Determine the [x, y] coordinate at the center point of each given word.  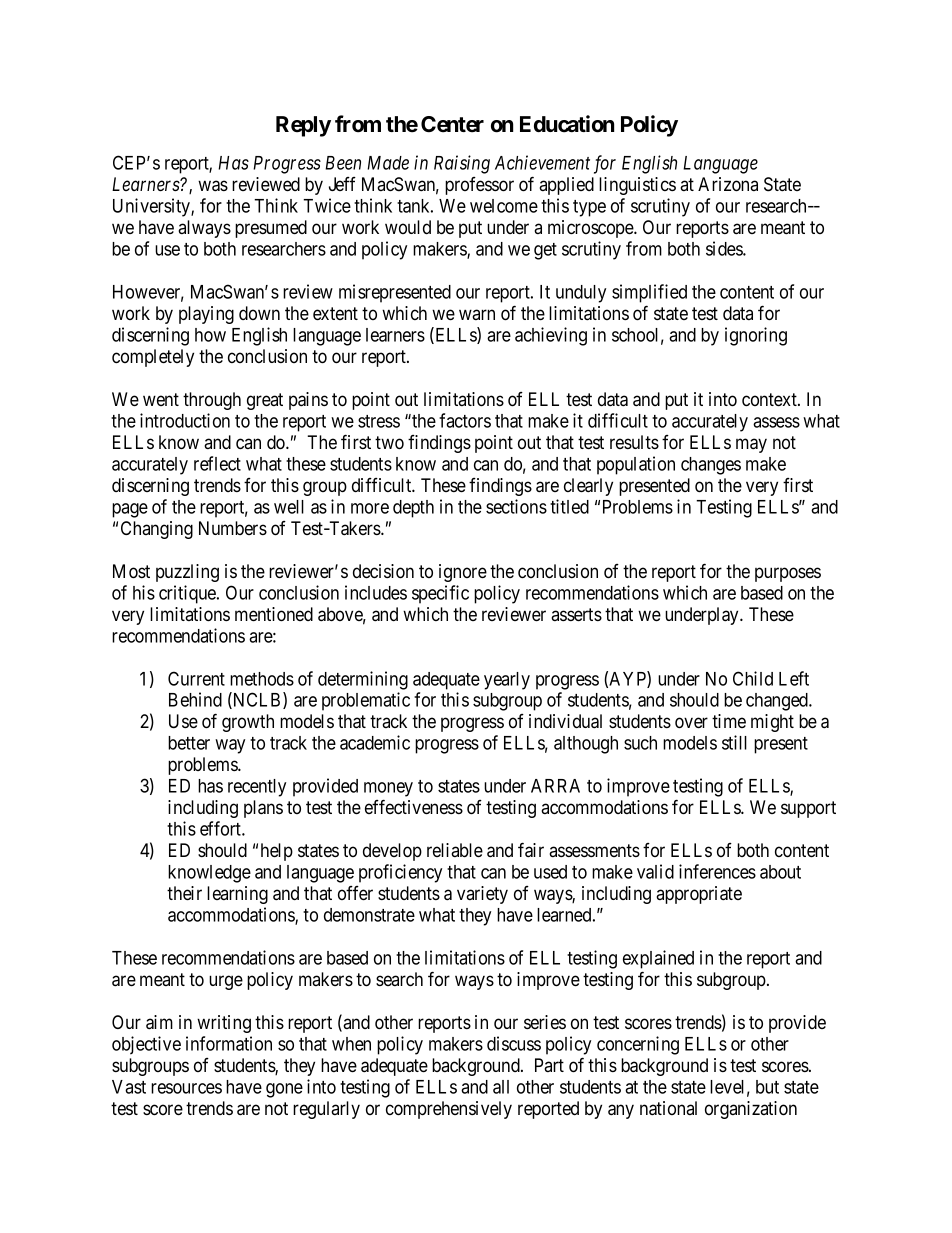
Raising [462, 164]
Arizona [728, 184]
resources [186, 1088]
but [767, 1087]
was [213, 186]
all [501, 1087]
